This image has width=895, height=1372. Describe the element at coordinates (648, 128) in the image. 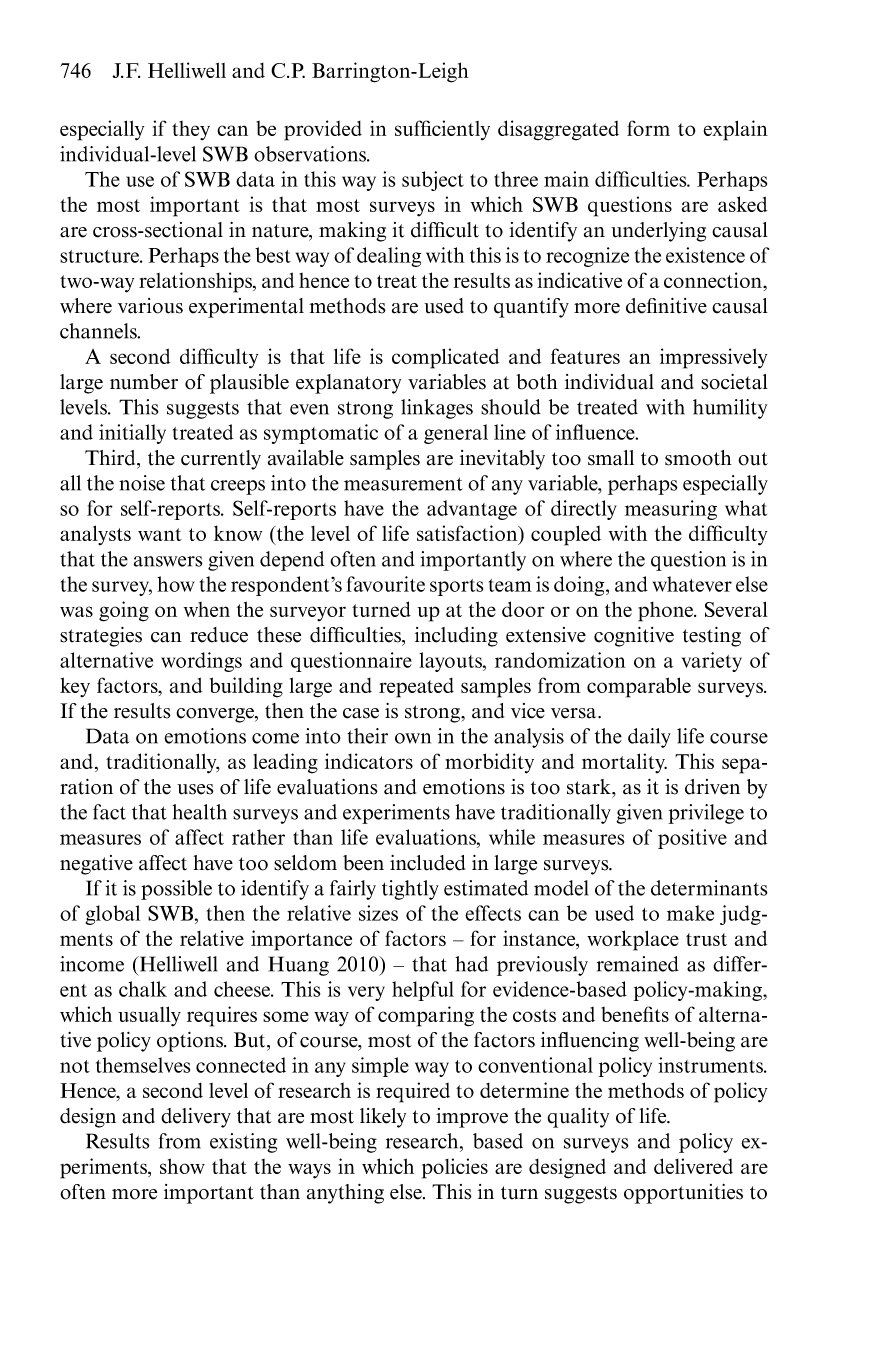

I see `form` at that location.
